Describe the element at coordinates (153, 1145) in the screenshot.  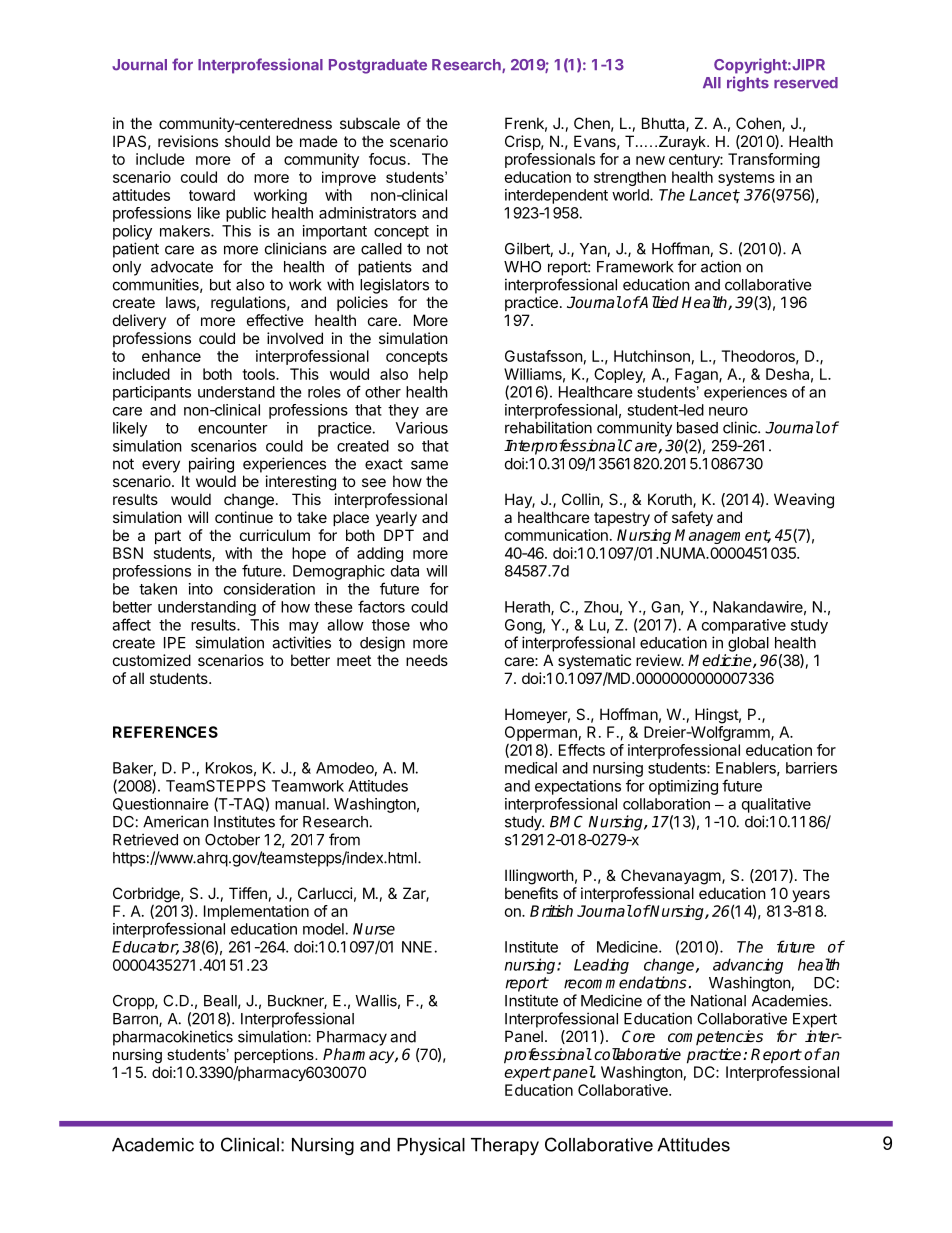
I see `Academic` at that location.
